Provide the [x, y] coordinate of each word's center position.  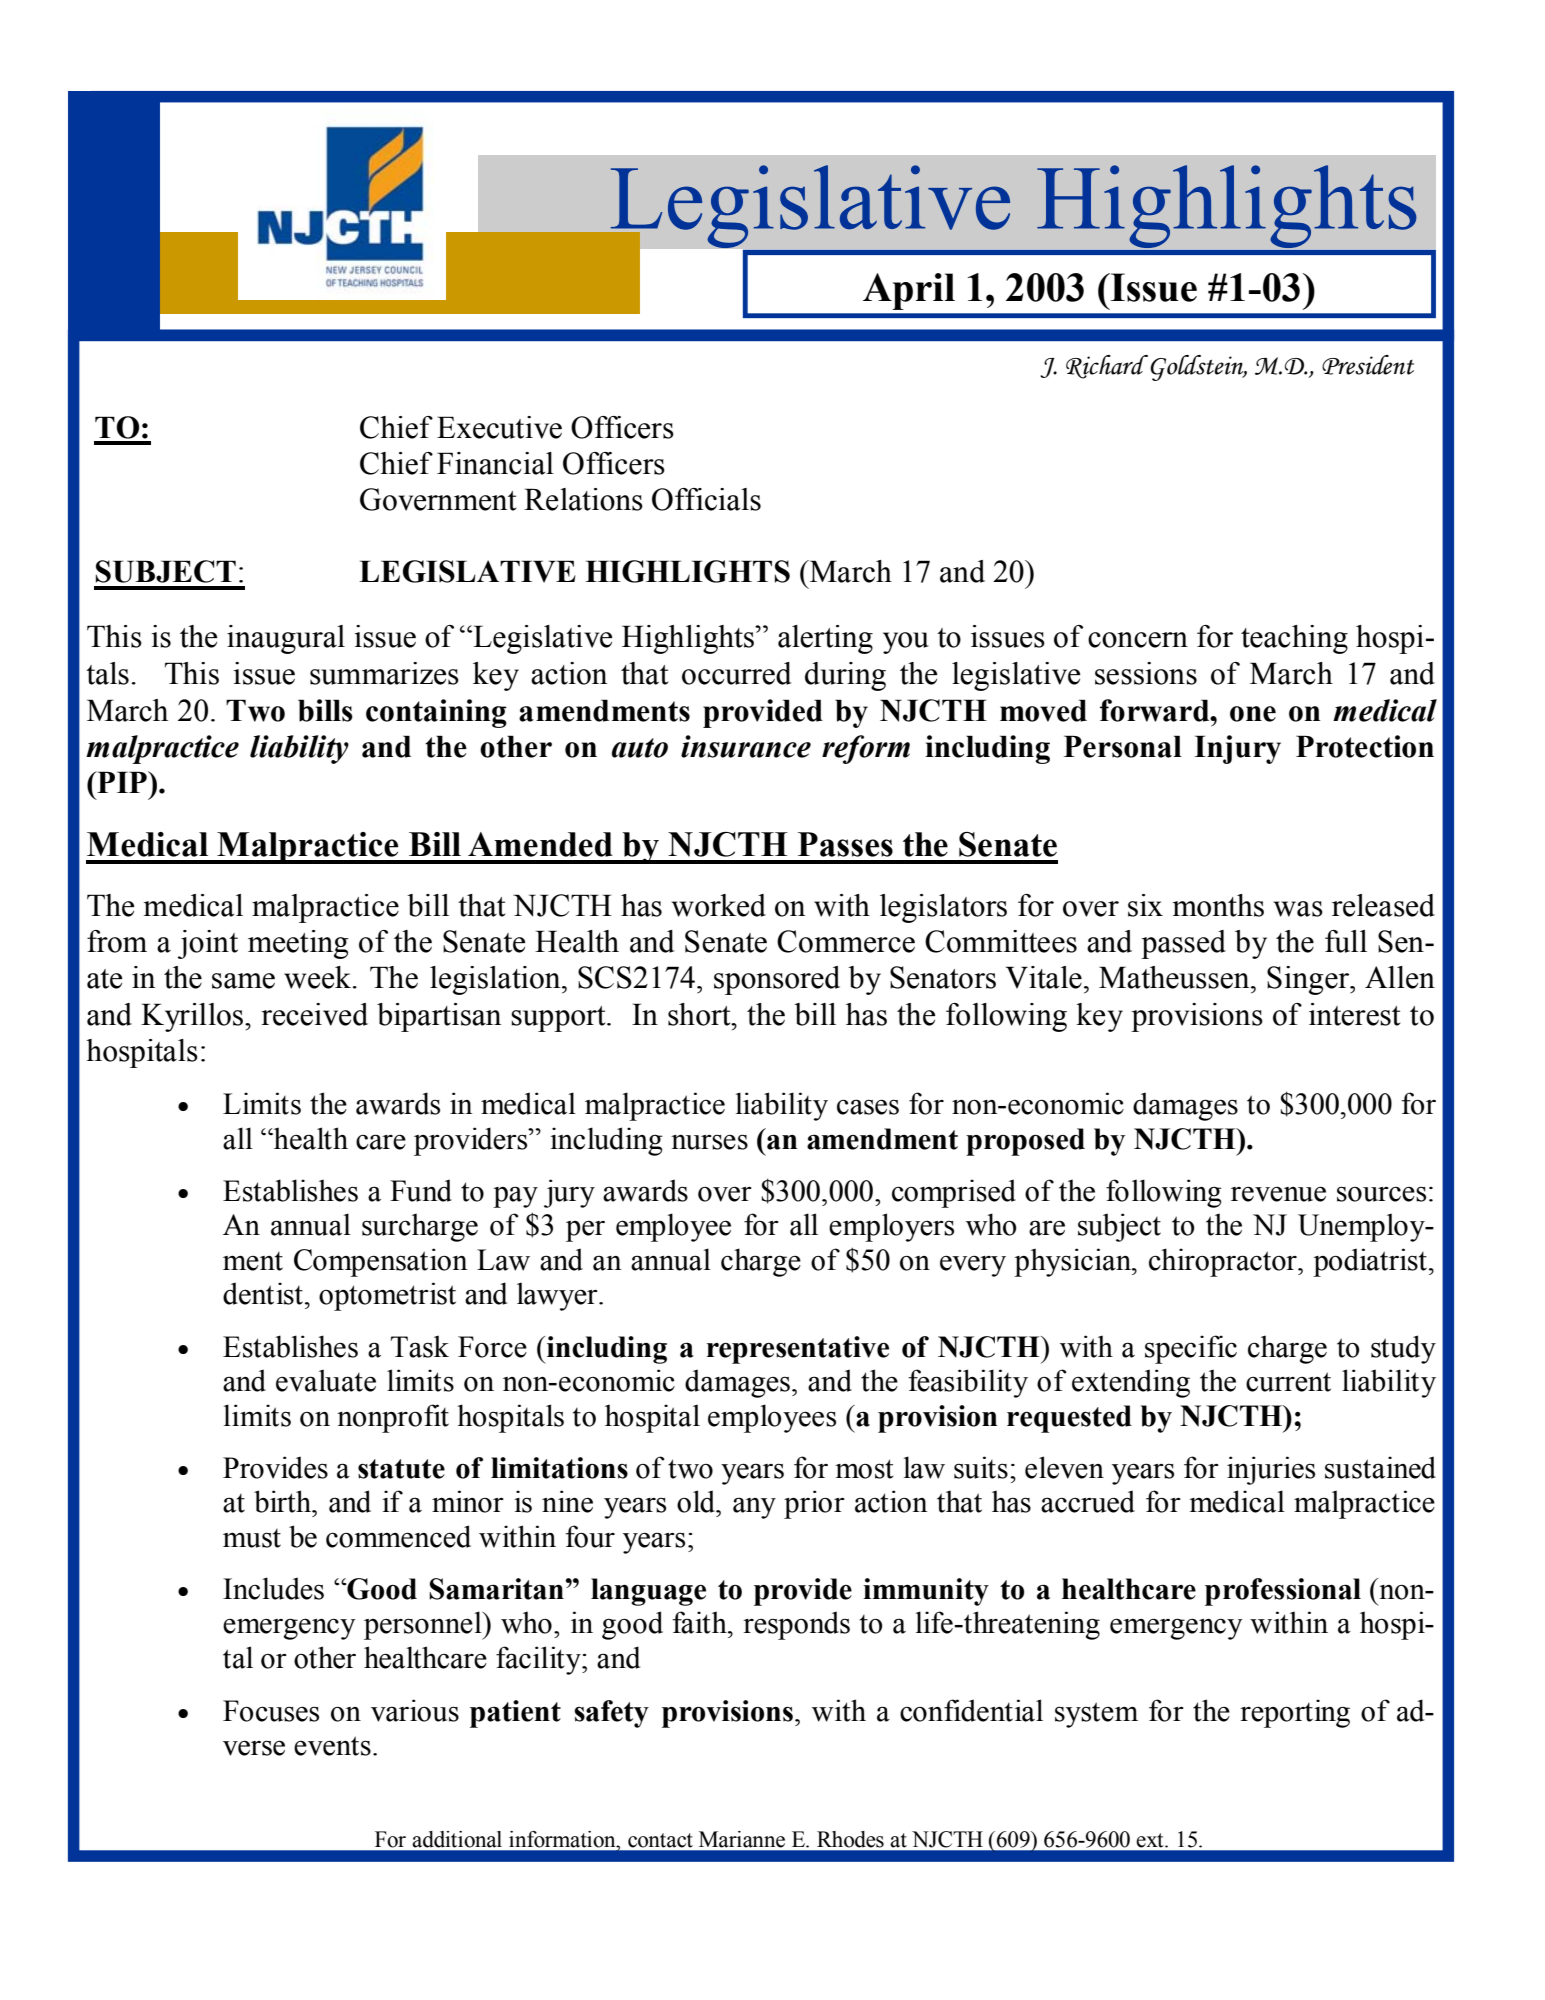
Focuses [271, 1711]
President [1368, 365]
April [909, 291]
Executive [499, 427]
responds [796, 1625]
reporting [1295, 1713]
